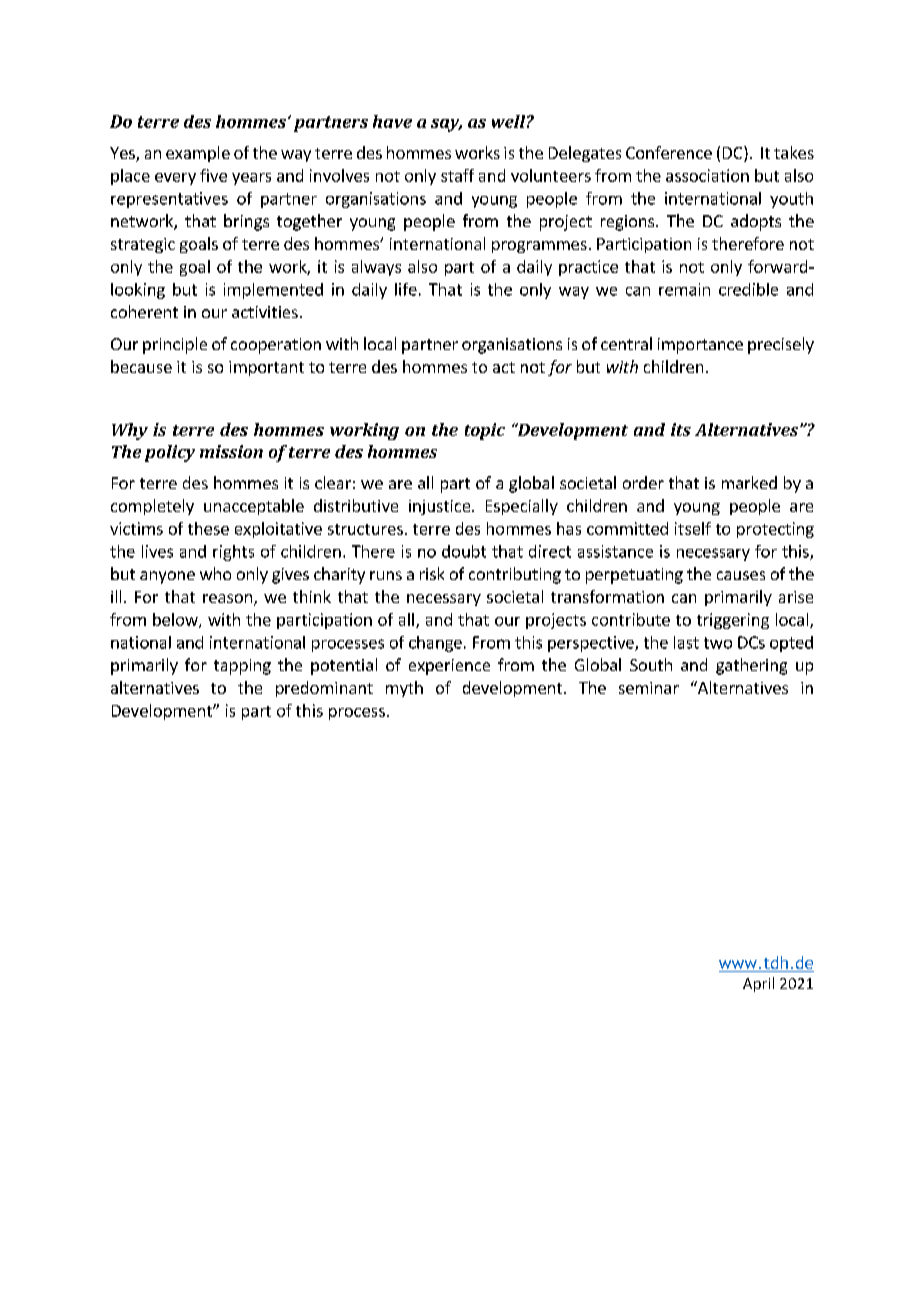 The width and height of the screenshot is (924, 1308). What do you see at coordinates (649, 688) in the screenshot?
I see `seminar` at bounding box center [649, 688].
